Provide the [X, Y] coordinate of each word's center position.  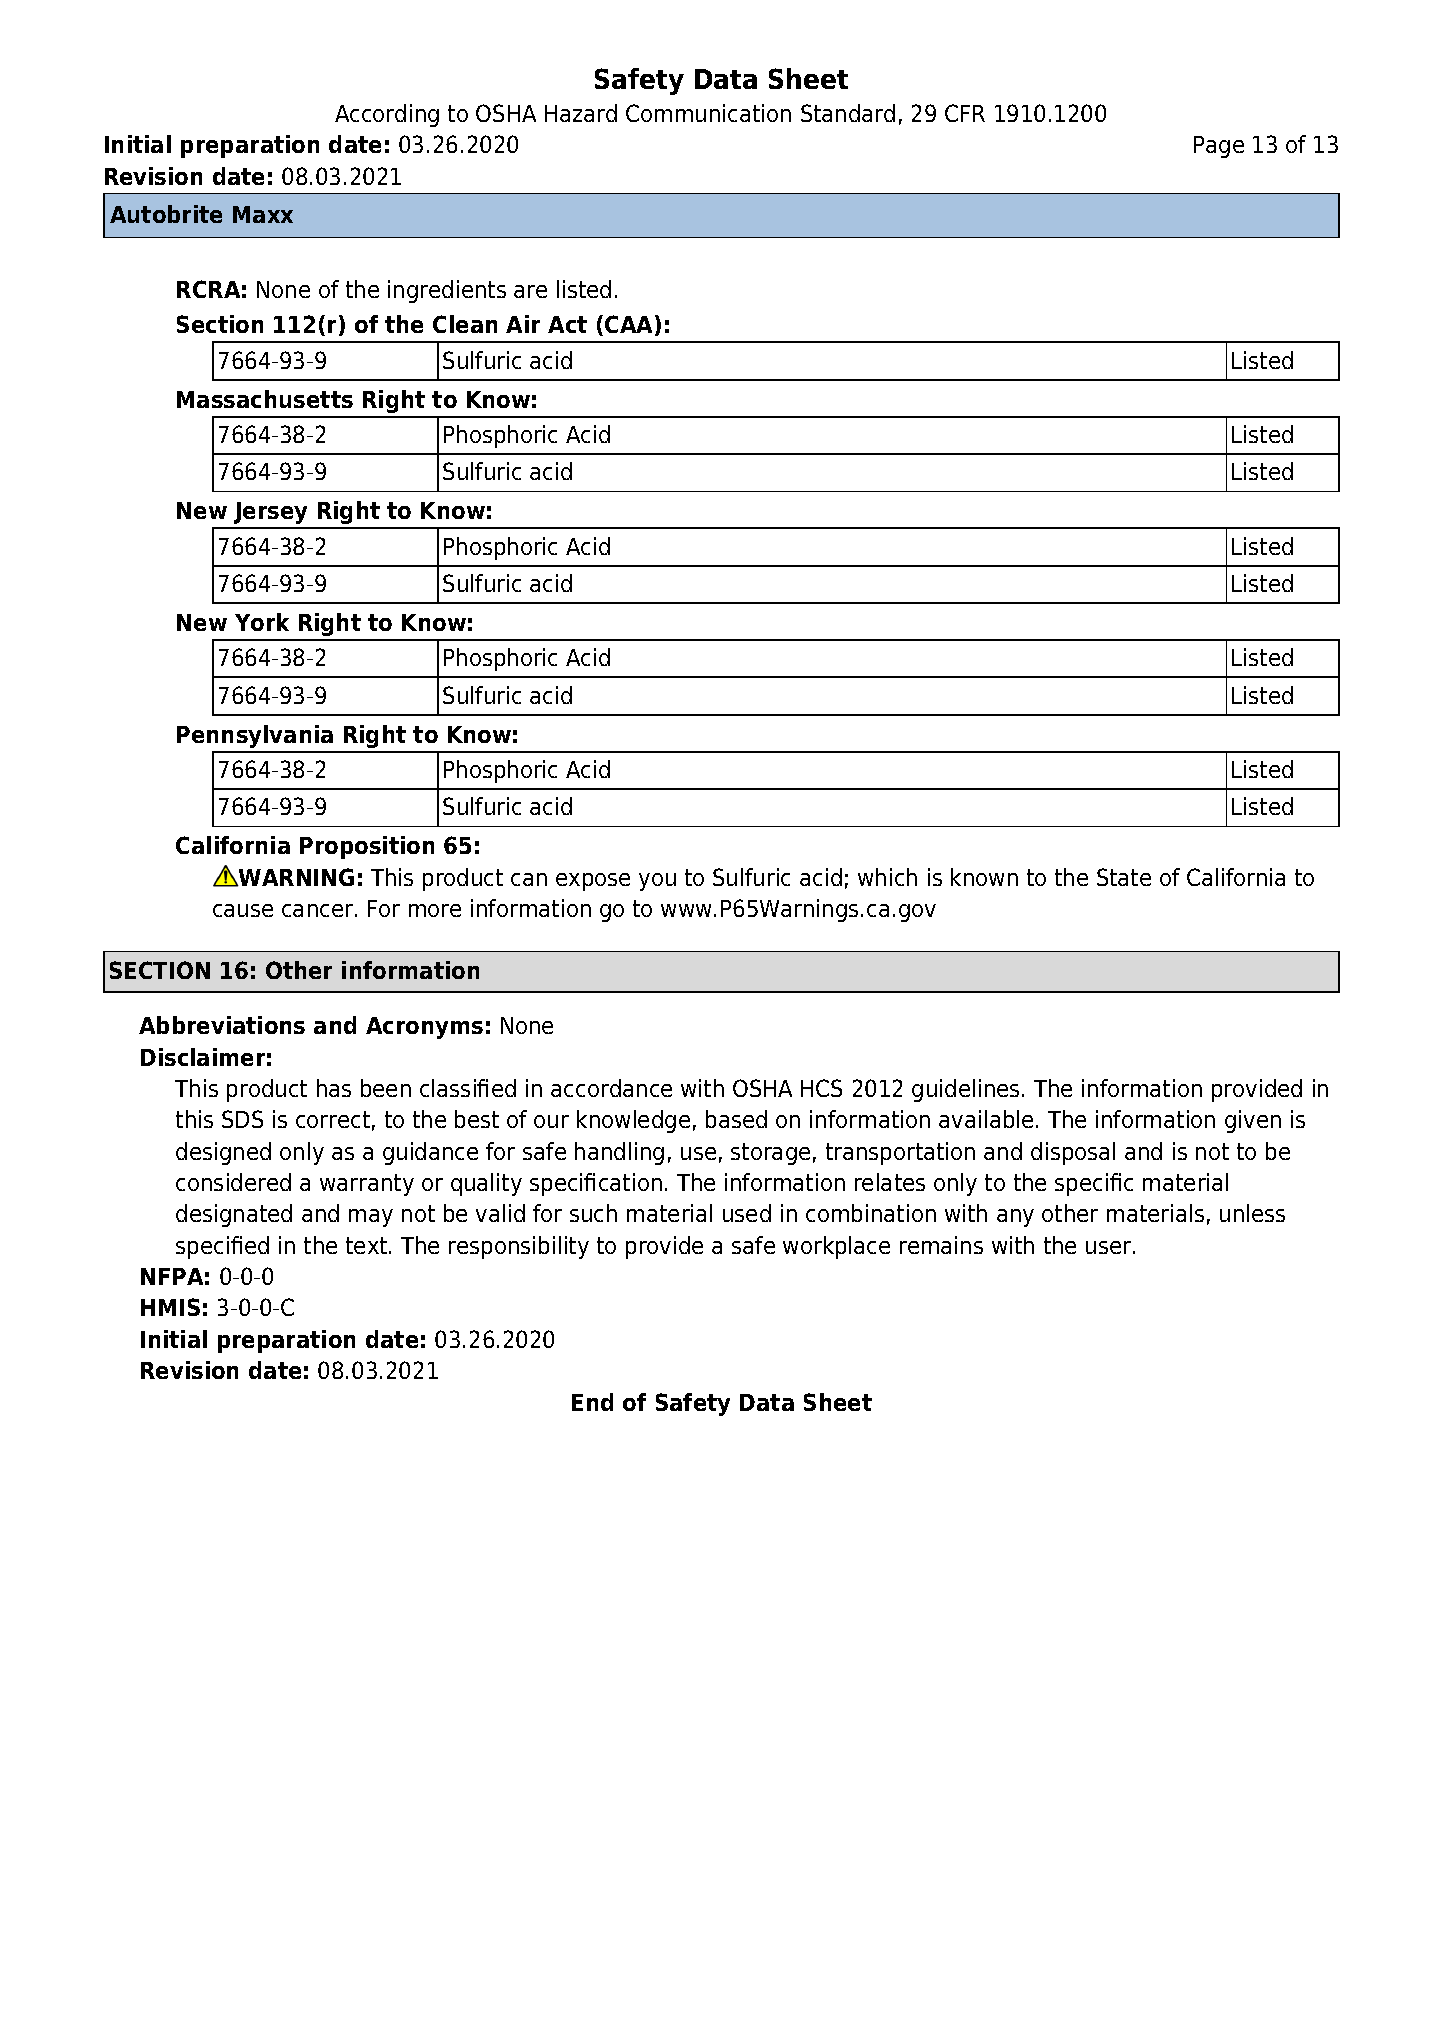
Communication [708, 113]
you [657, 882]
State [1124, 877]
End [592, 1402]
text [368, 1245]
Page [1219, 147]
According [387, 115]
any [1015, 1218]
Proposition [367, 847]
